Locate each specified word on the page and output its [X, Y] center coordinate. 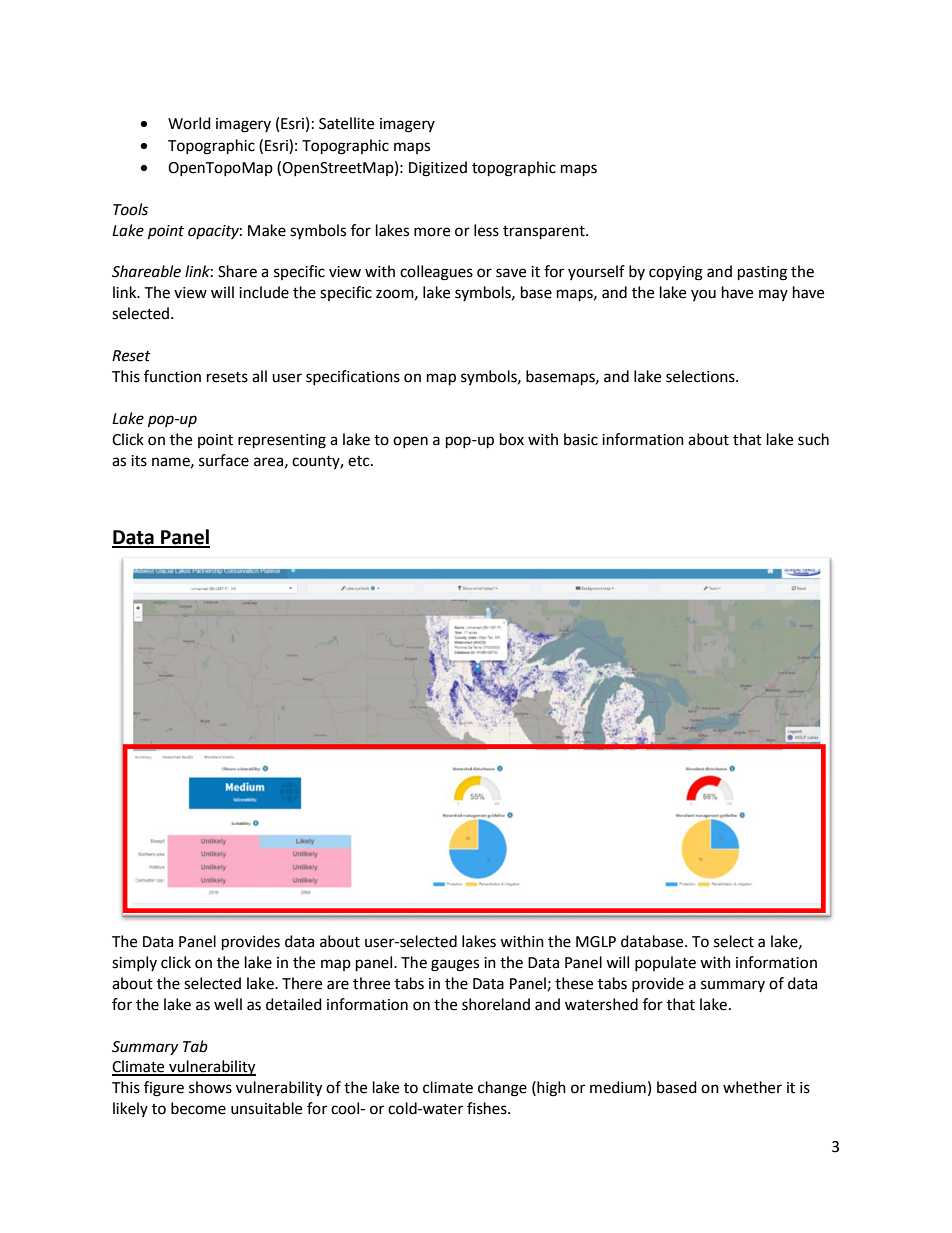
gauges [455, 965]
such [813, 439]
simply [134, 963]
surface [224, 460]
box [512, 439]
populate [665, 963]
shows [210, 1087]
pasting [762, 273]
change [502, 1089]
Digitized [438, 169]
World [189, 123]
